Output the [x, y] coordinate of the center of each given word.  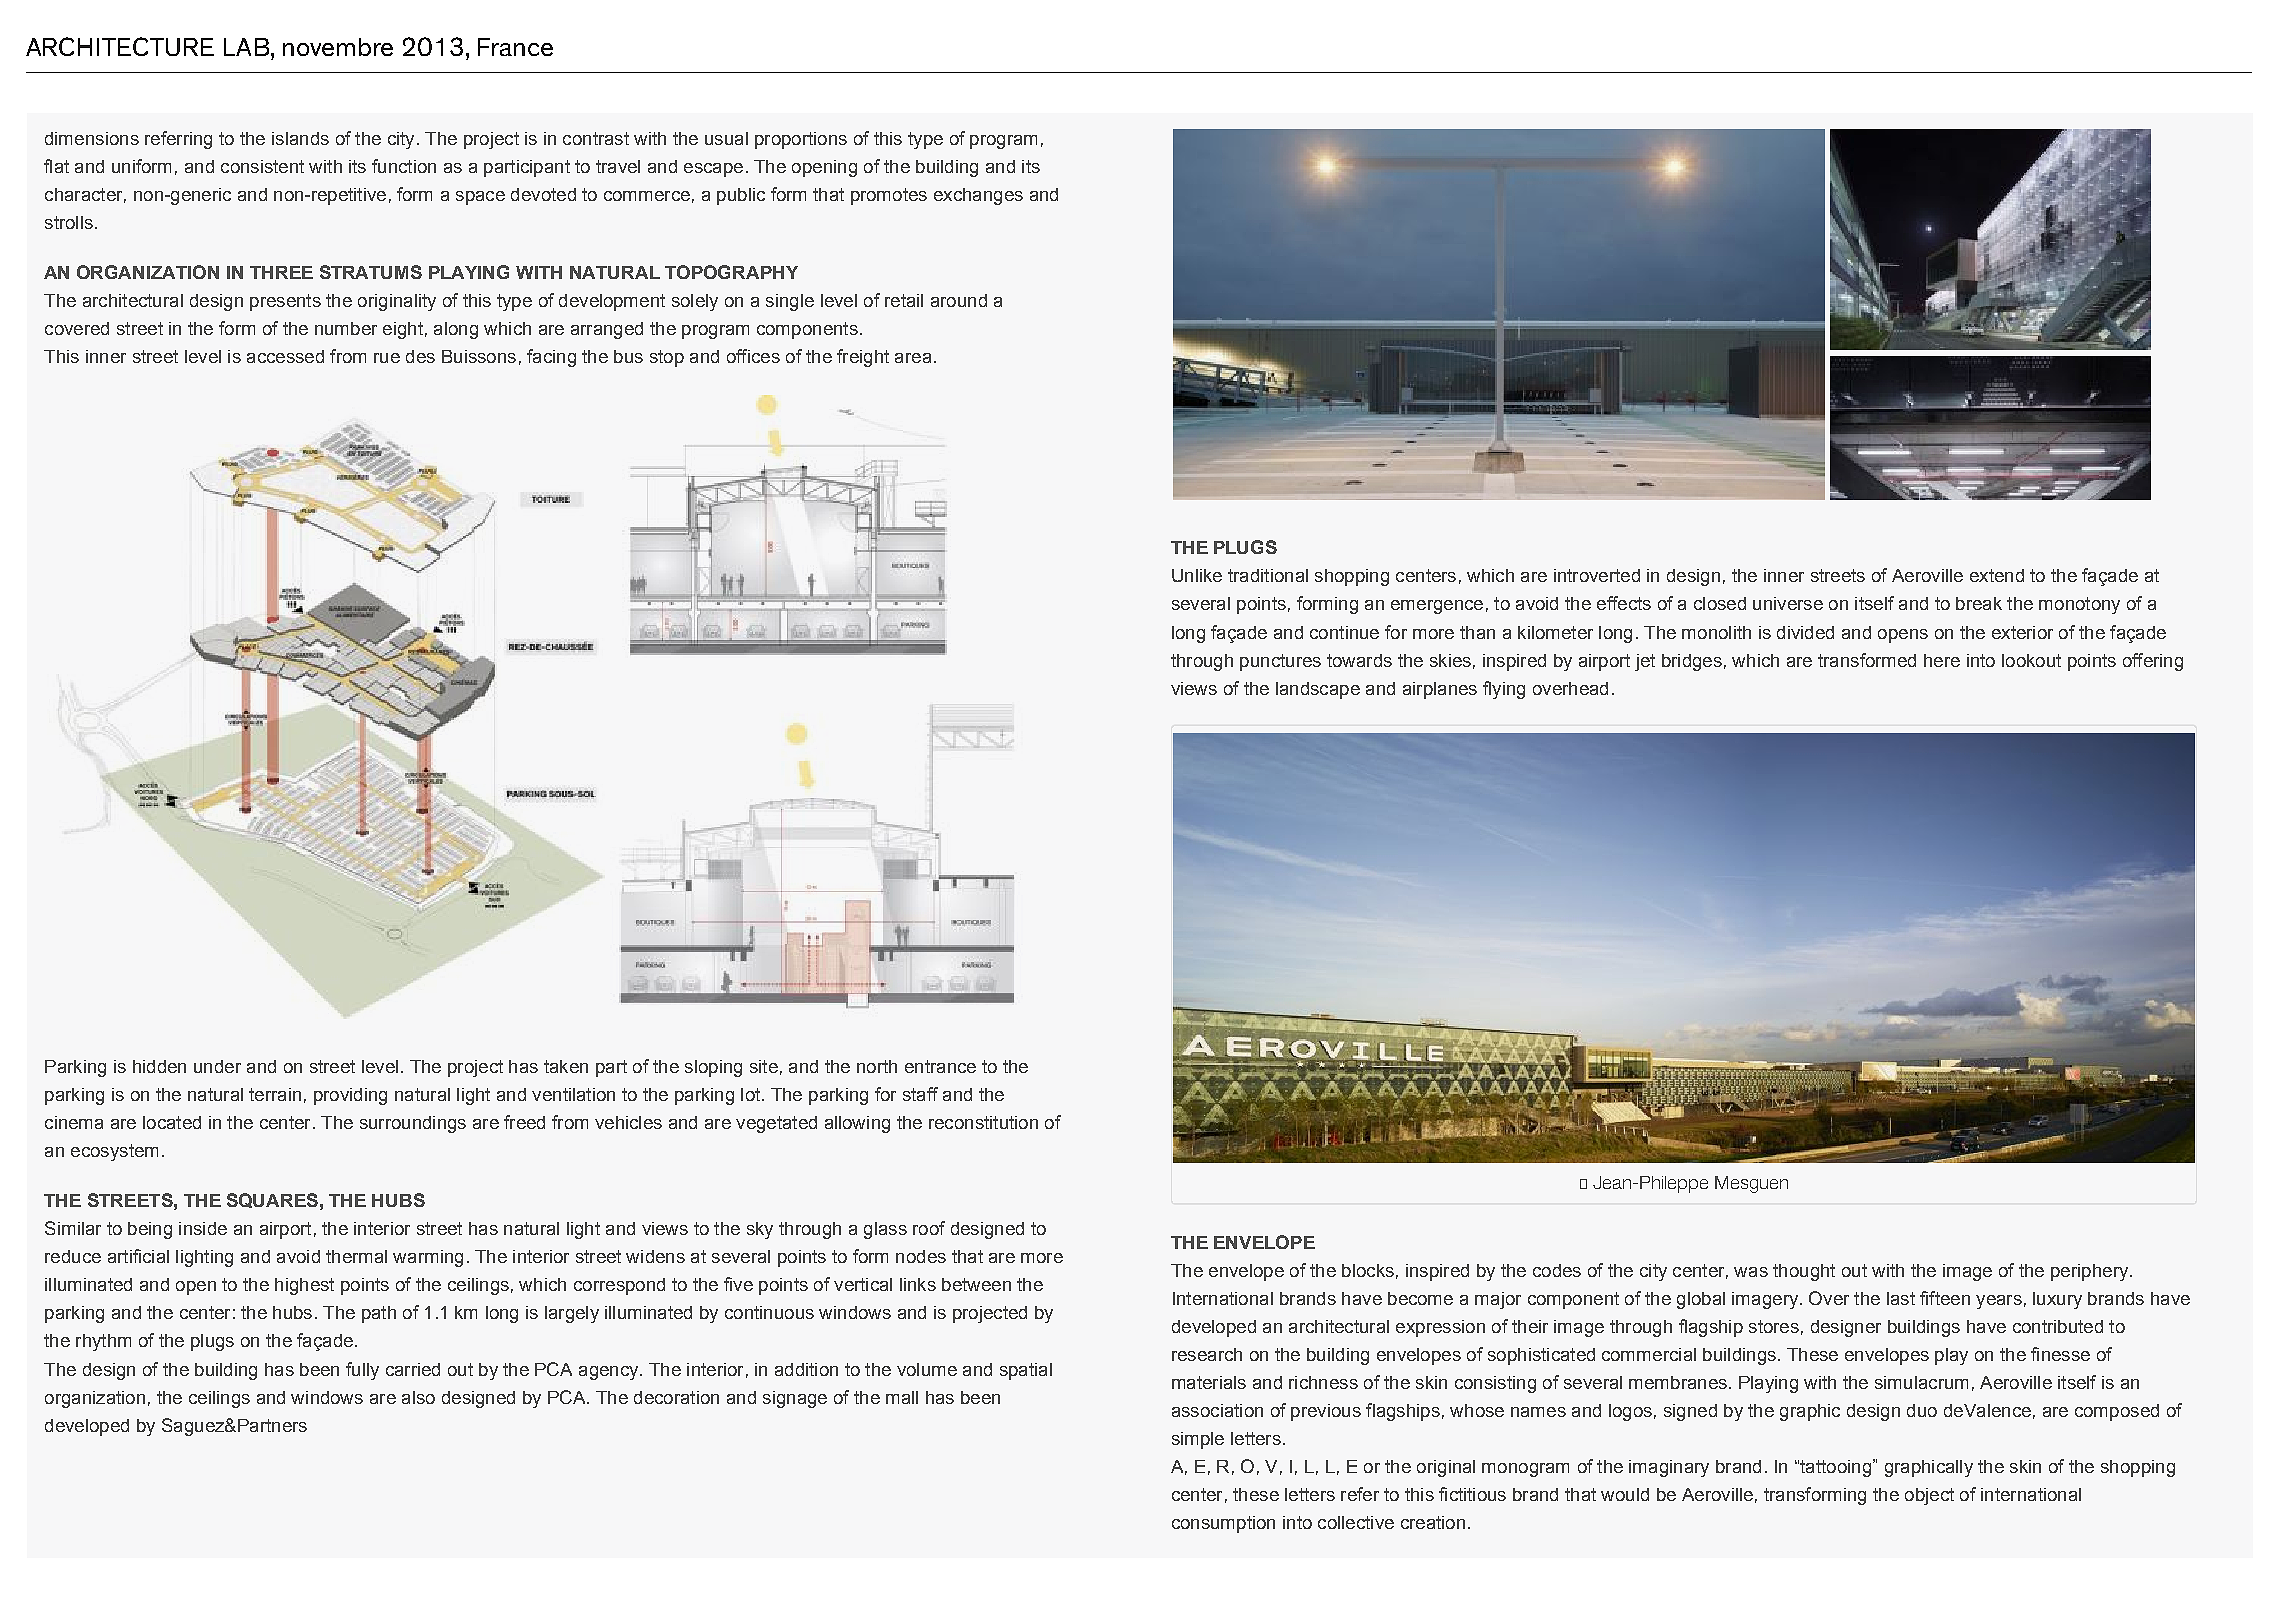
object [1929, 1496]
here [1942, 660]
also [418, 1397]
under [217, 1066]
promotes [889, 196]
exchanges [978, 196]
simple [1198, 1440]
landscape [1318, 690]
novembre [338, 47]
